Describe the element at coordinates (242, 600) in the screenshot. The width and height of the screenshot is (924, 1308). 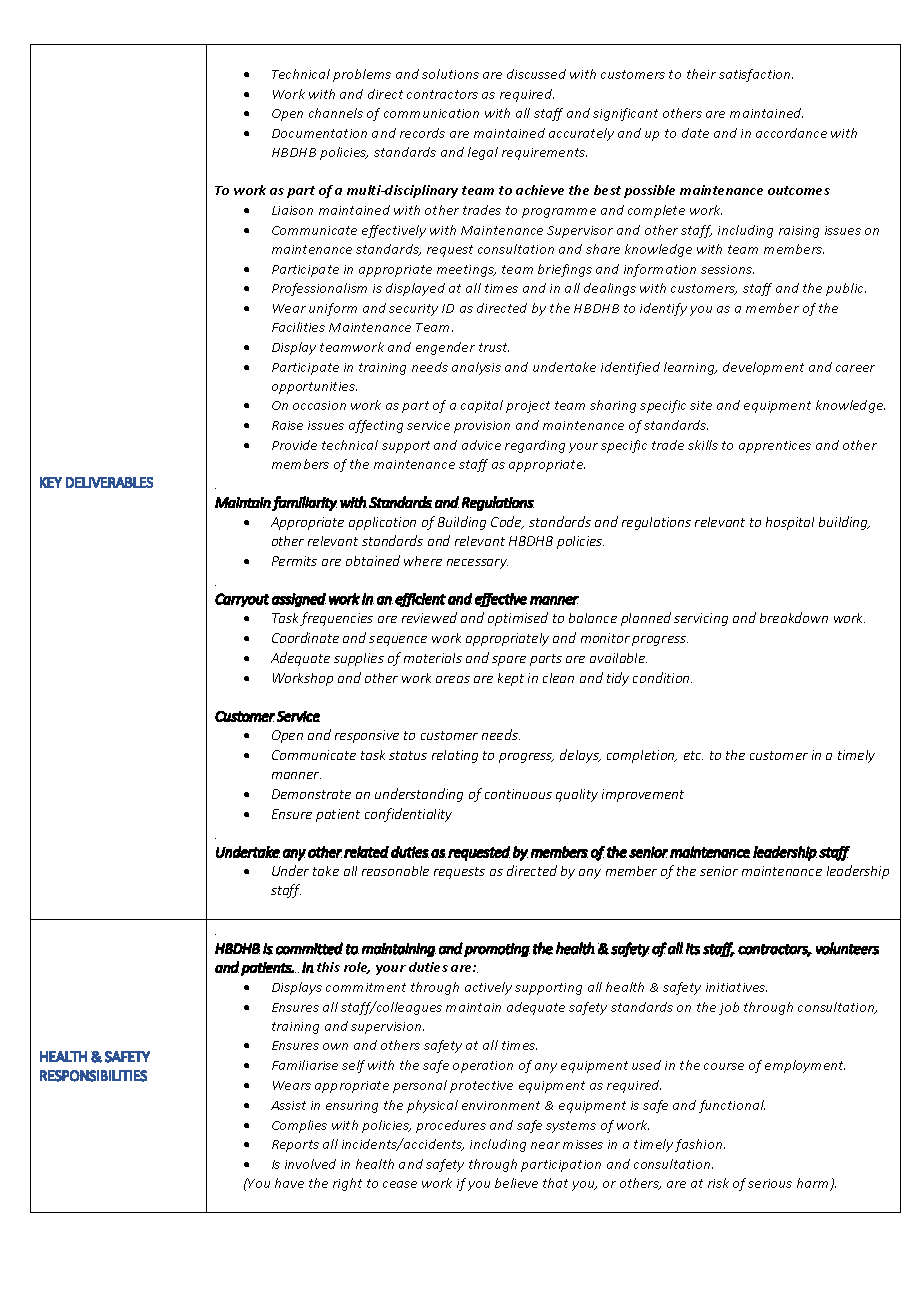
I see `Carryout` at that location.
